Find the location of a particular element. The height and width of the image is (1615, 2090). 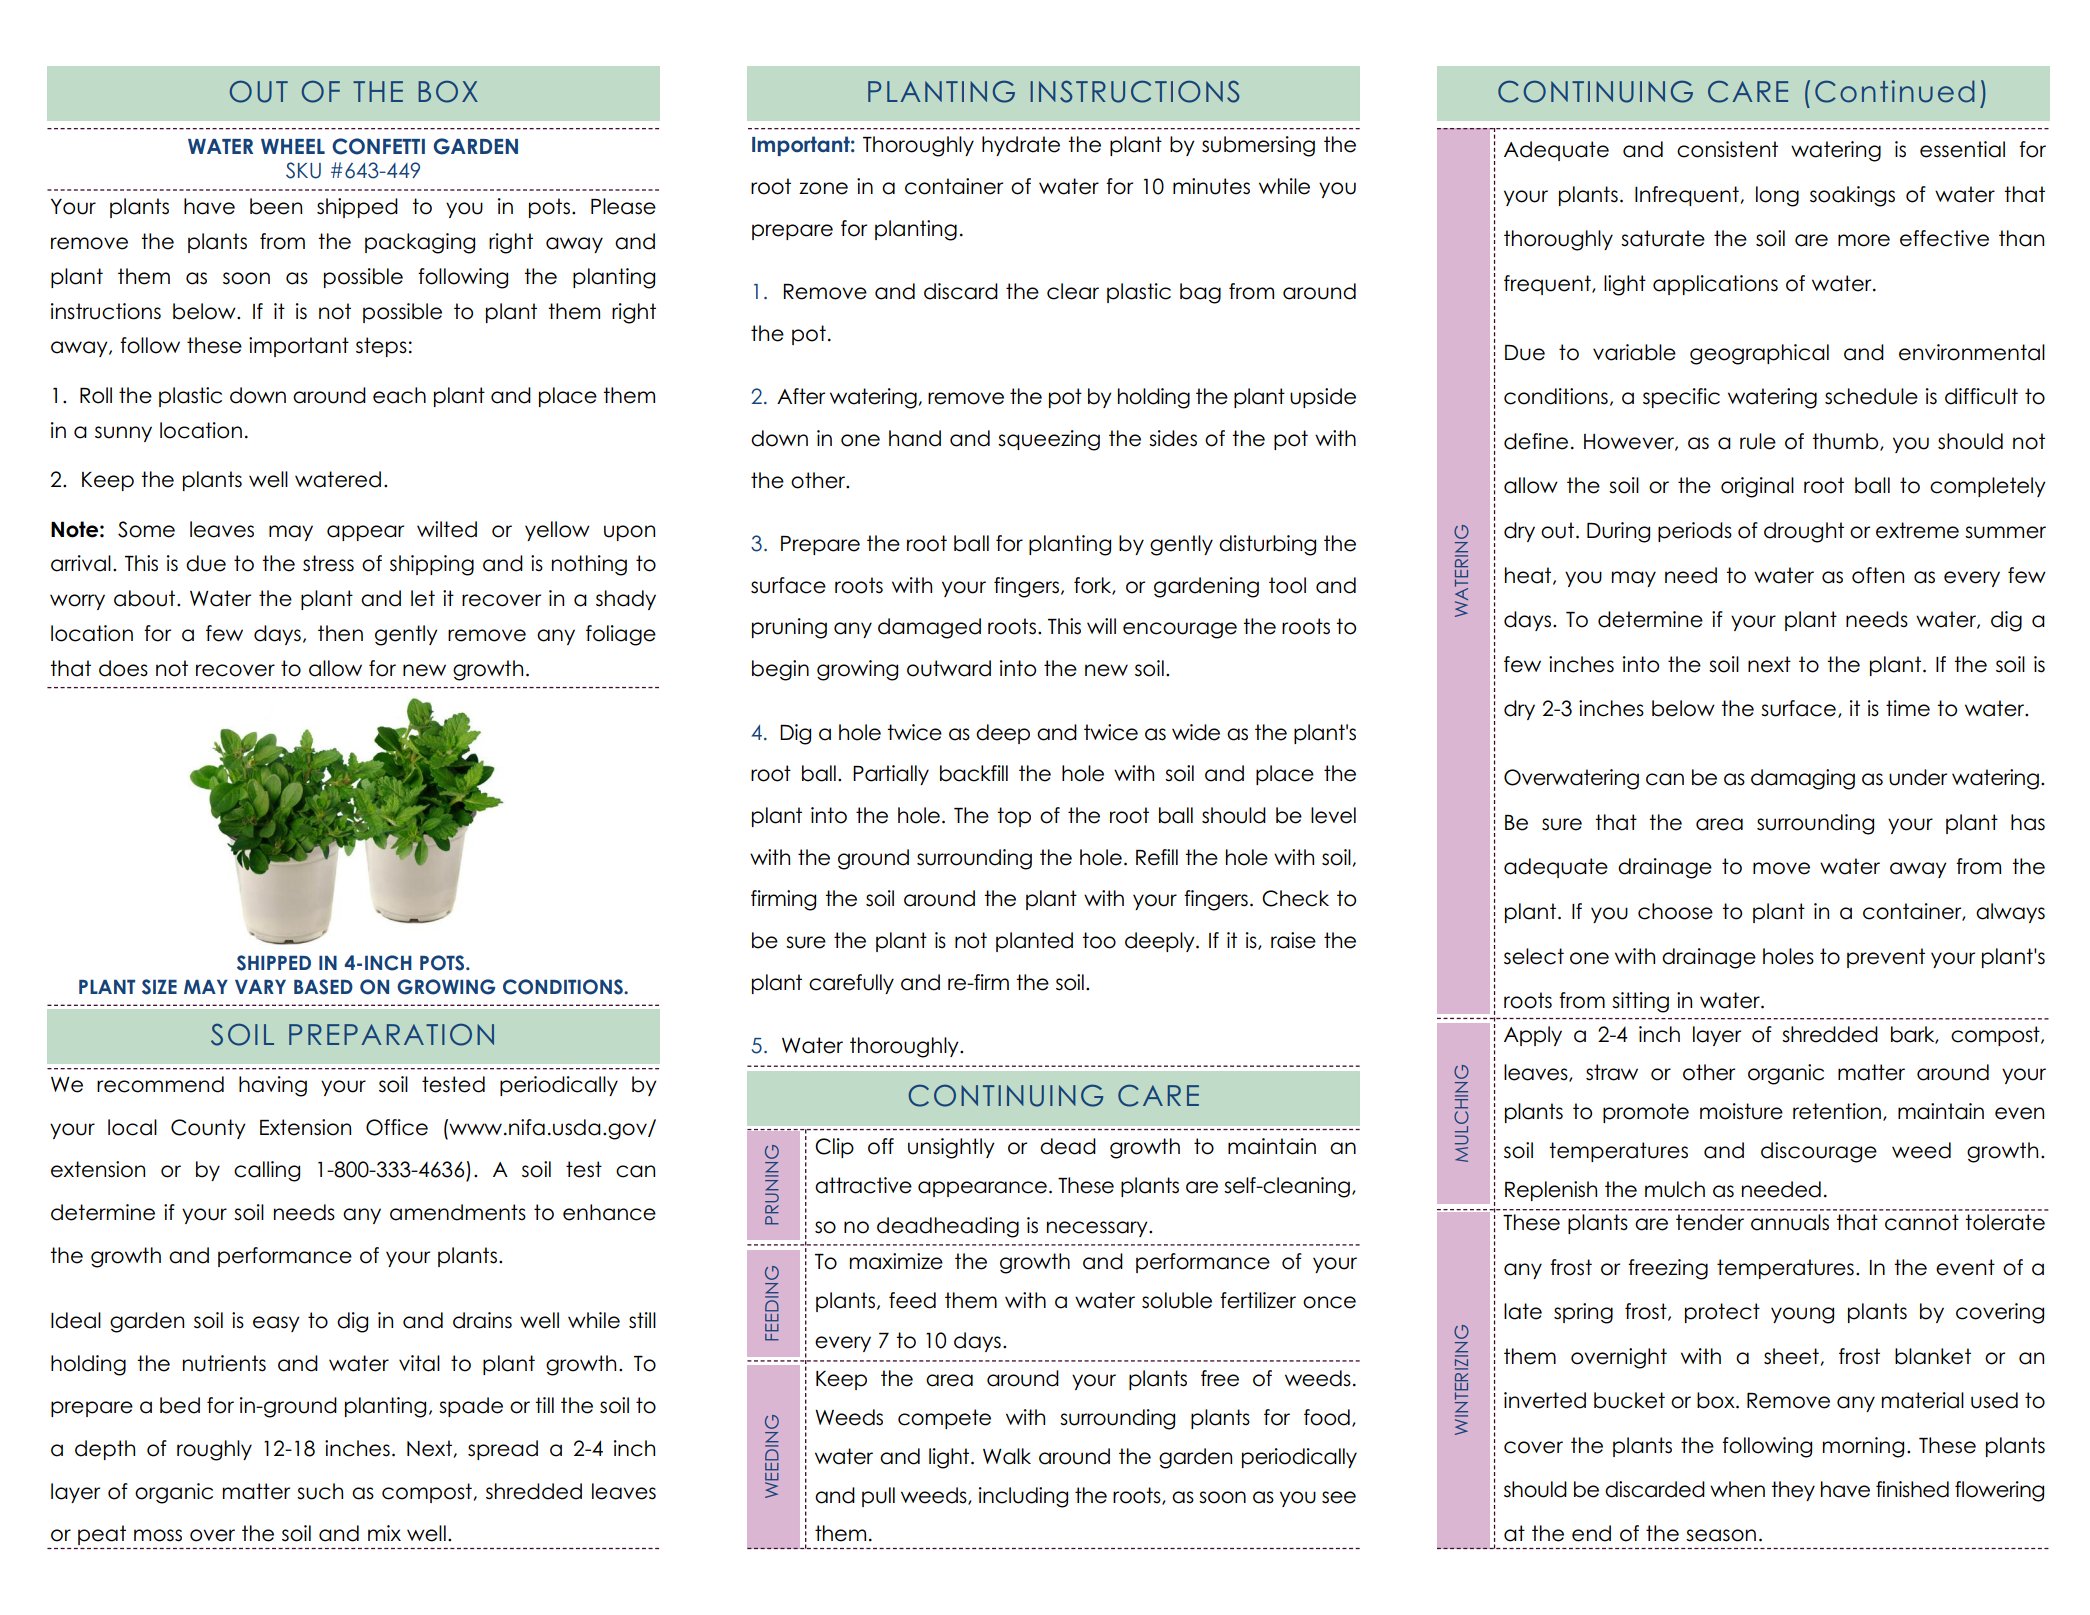

outward is located at coordinates (949, 668).
